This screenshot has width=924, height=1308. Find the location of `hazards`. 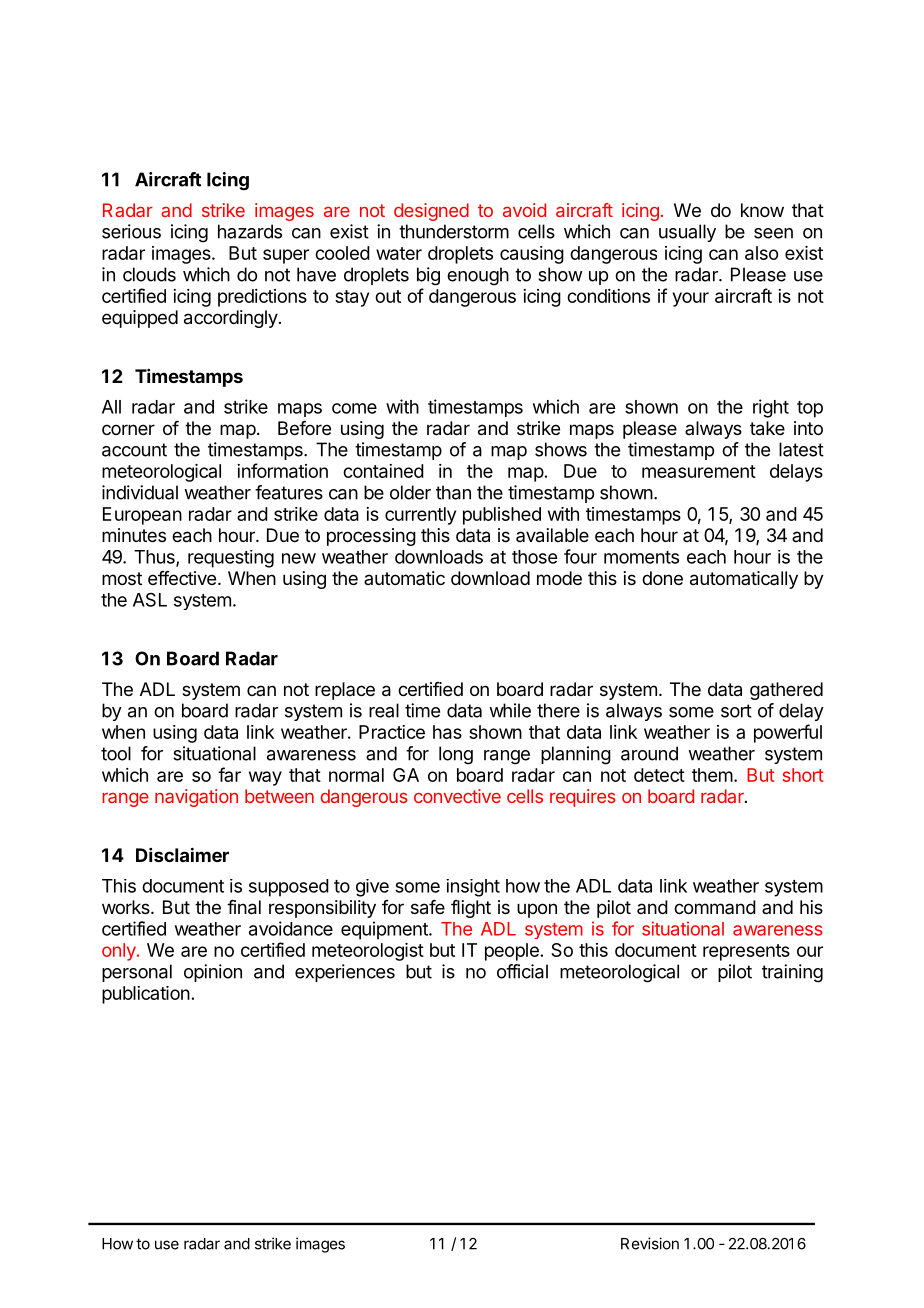

hazards is located at coordinates (250, 231).
